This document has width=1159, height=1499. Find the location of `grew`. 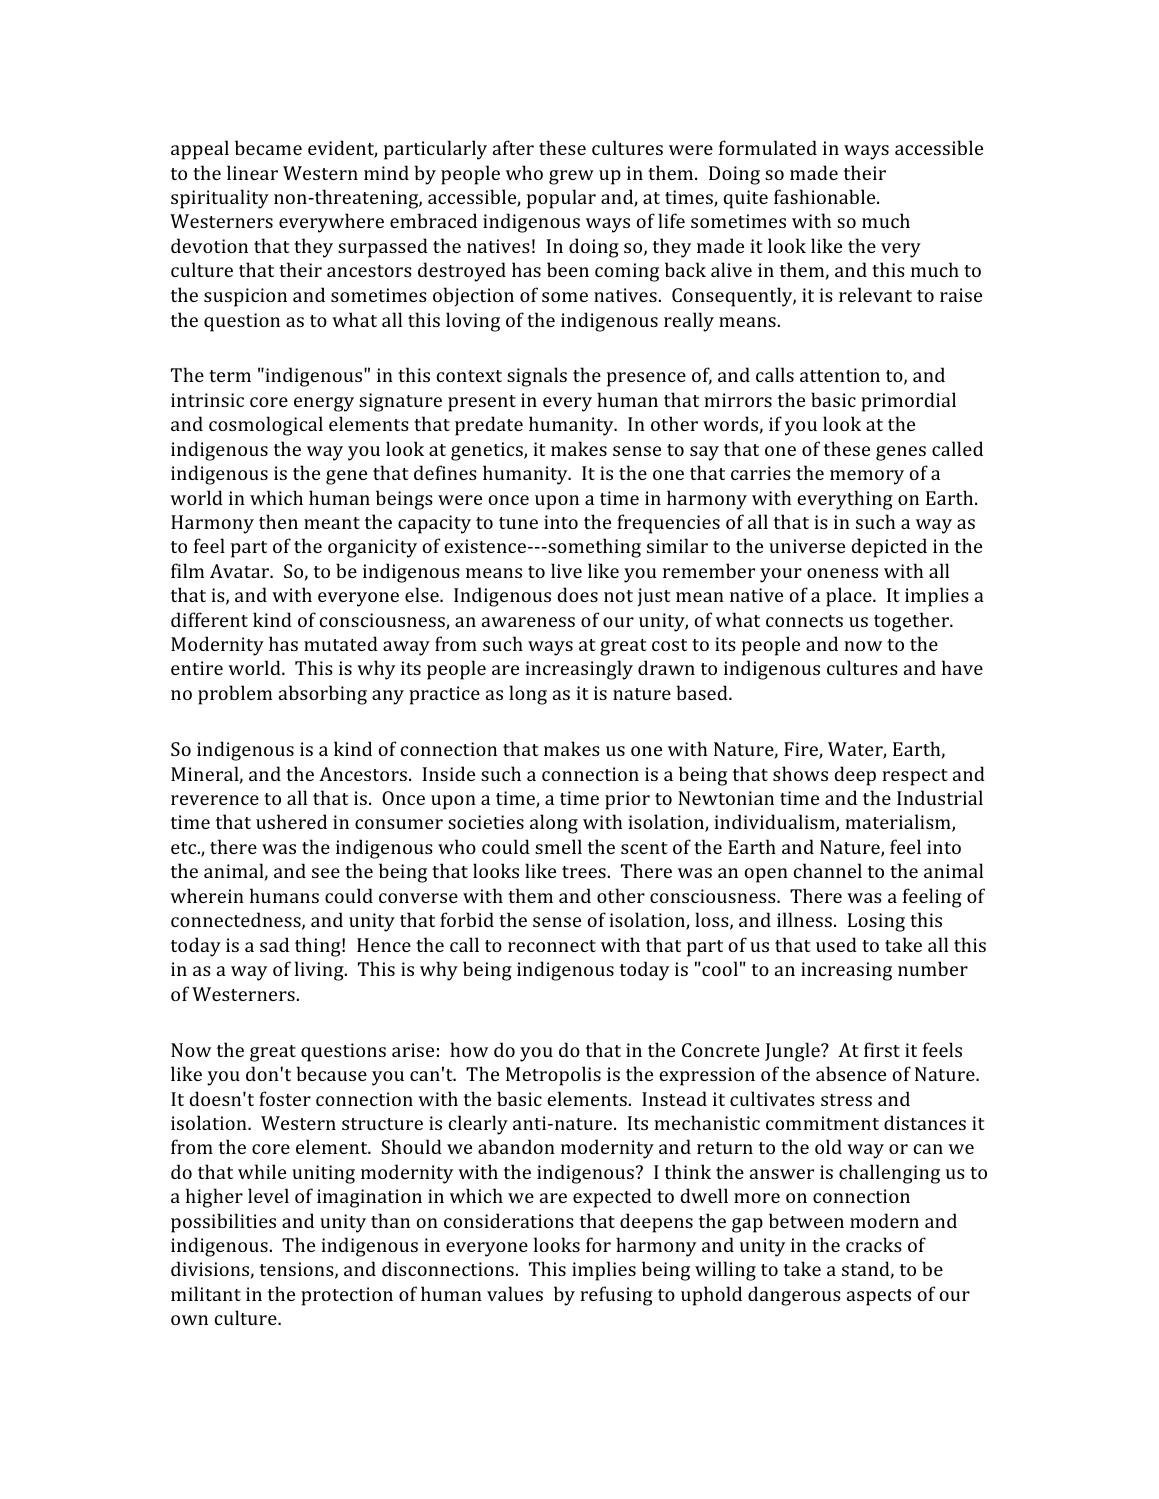

grew is located at coordinates (571, 177).
